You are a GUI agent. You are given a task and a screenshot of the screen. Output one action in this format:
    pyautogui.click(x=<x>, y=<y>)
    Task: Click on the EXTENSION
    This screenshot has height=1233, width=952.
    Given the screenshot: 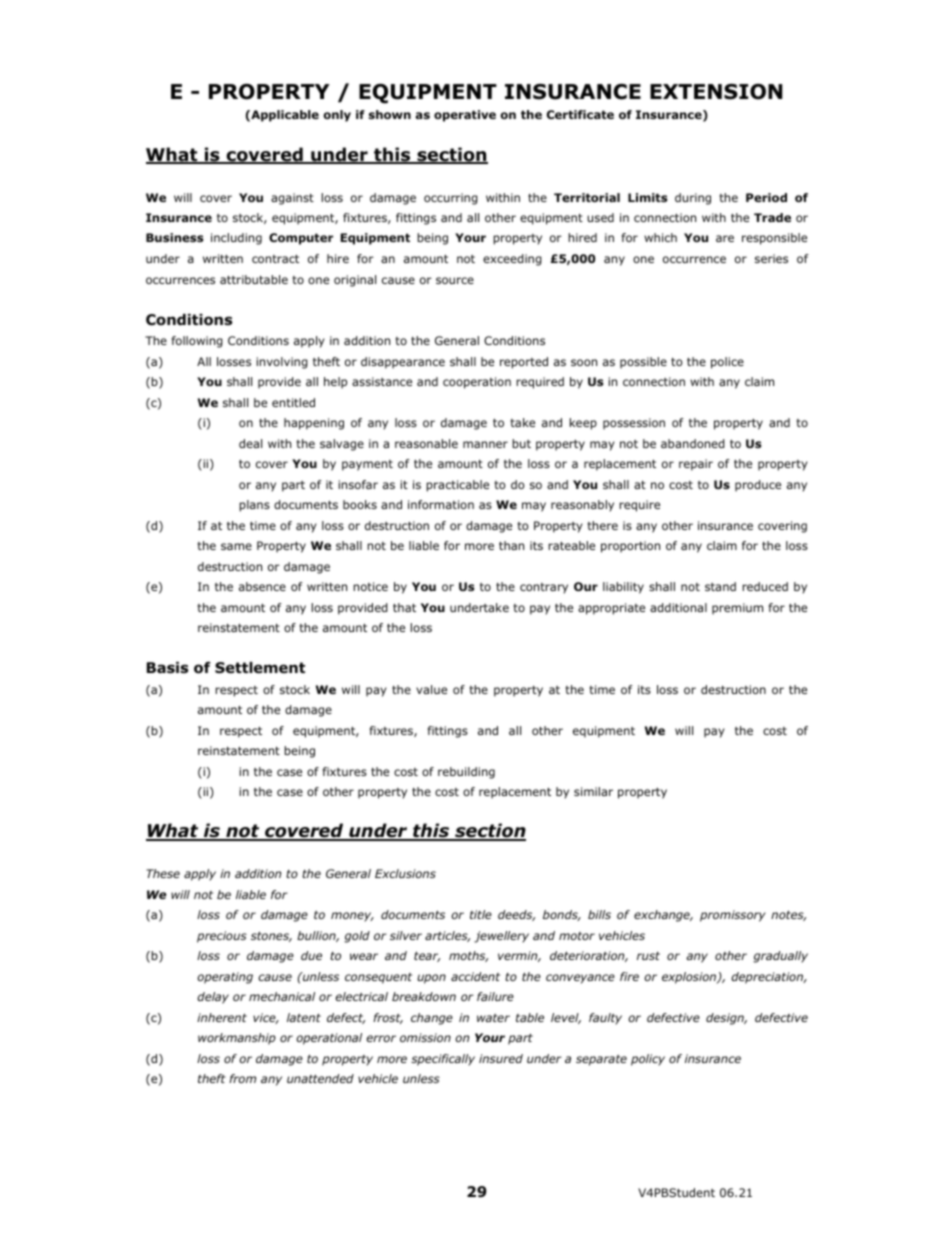 What is the action you would take?
    pyautogui.click(x=716, y=92)
